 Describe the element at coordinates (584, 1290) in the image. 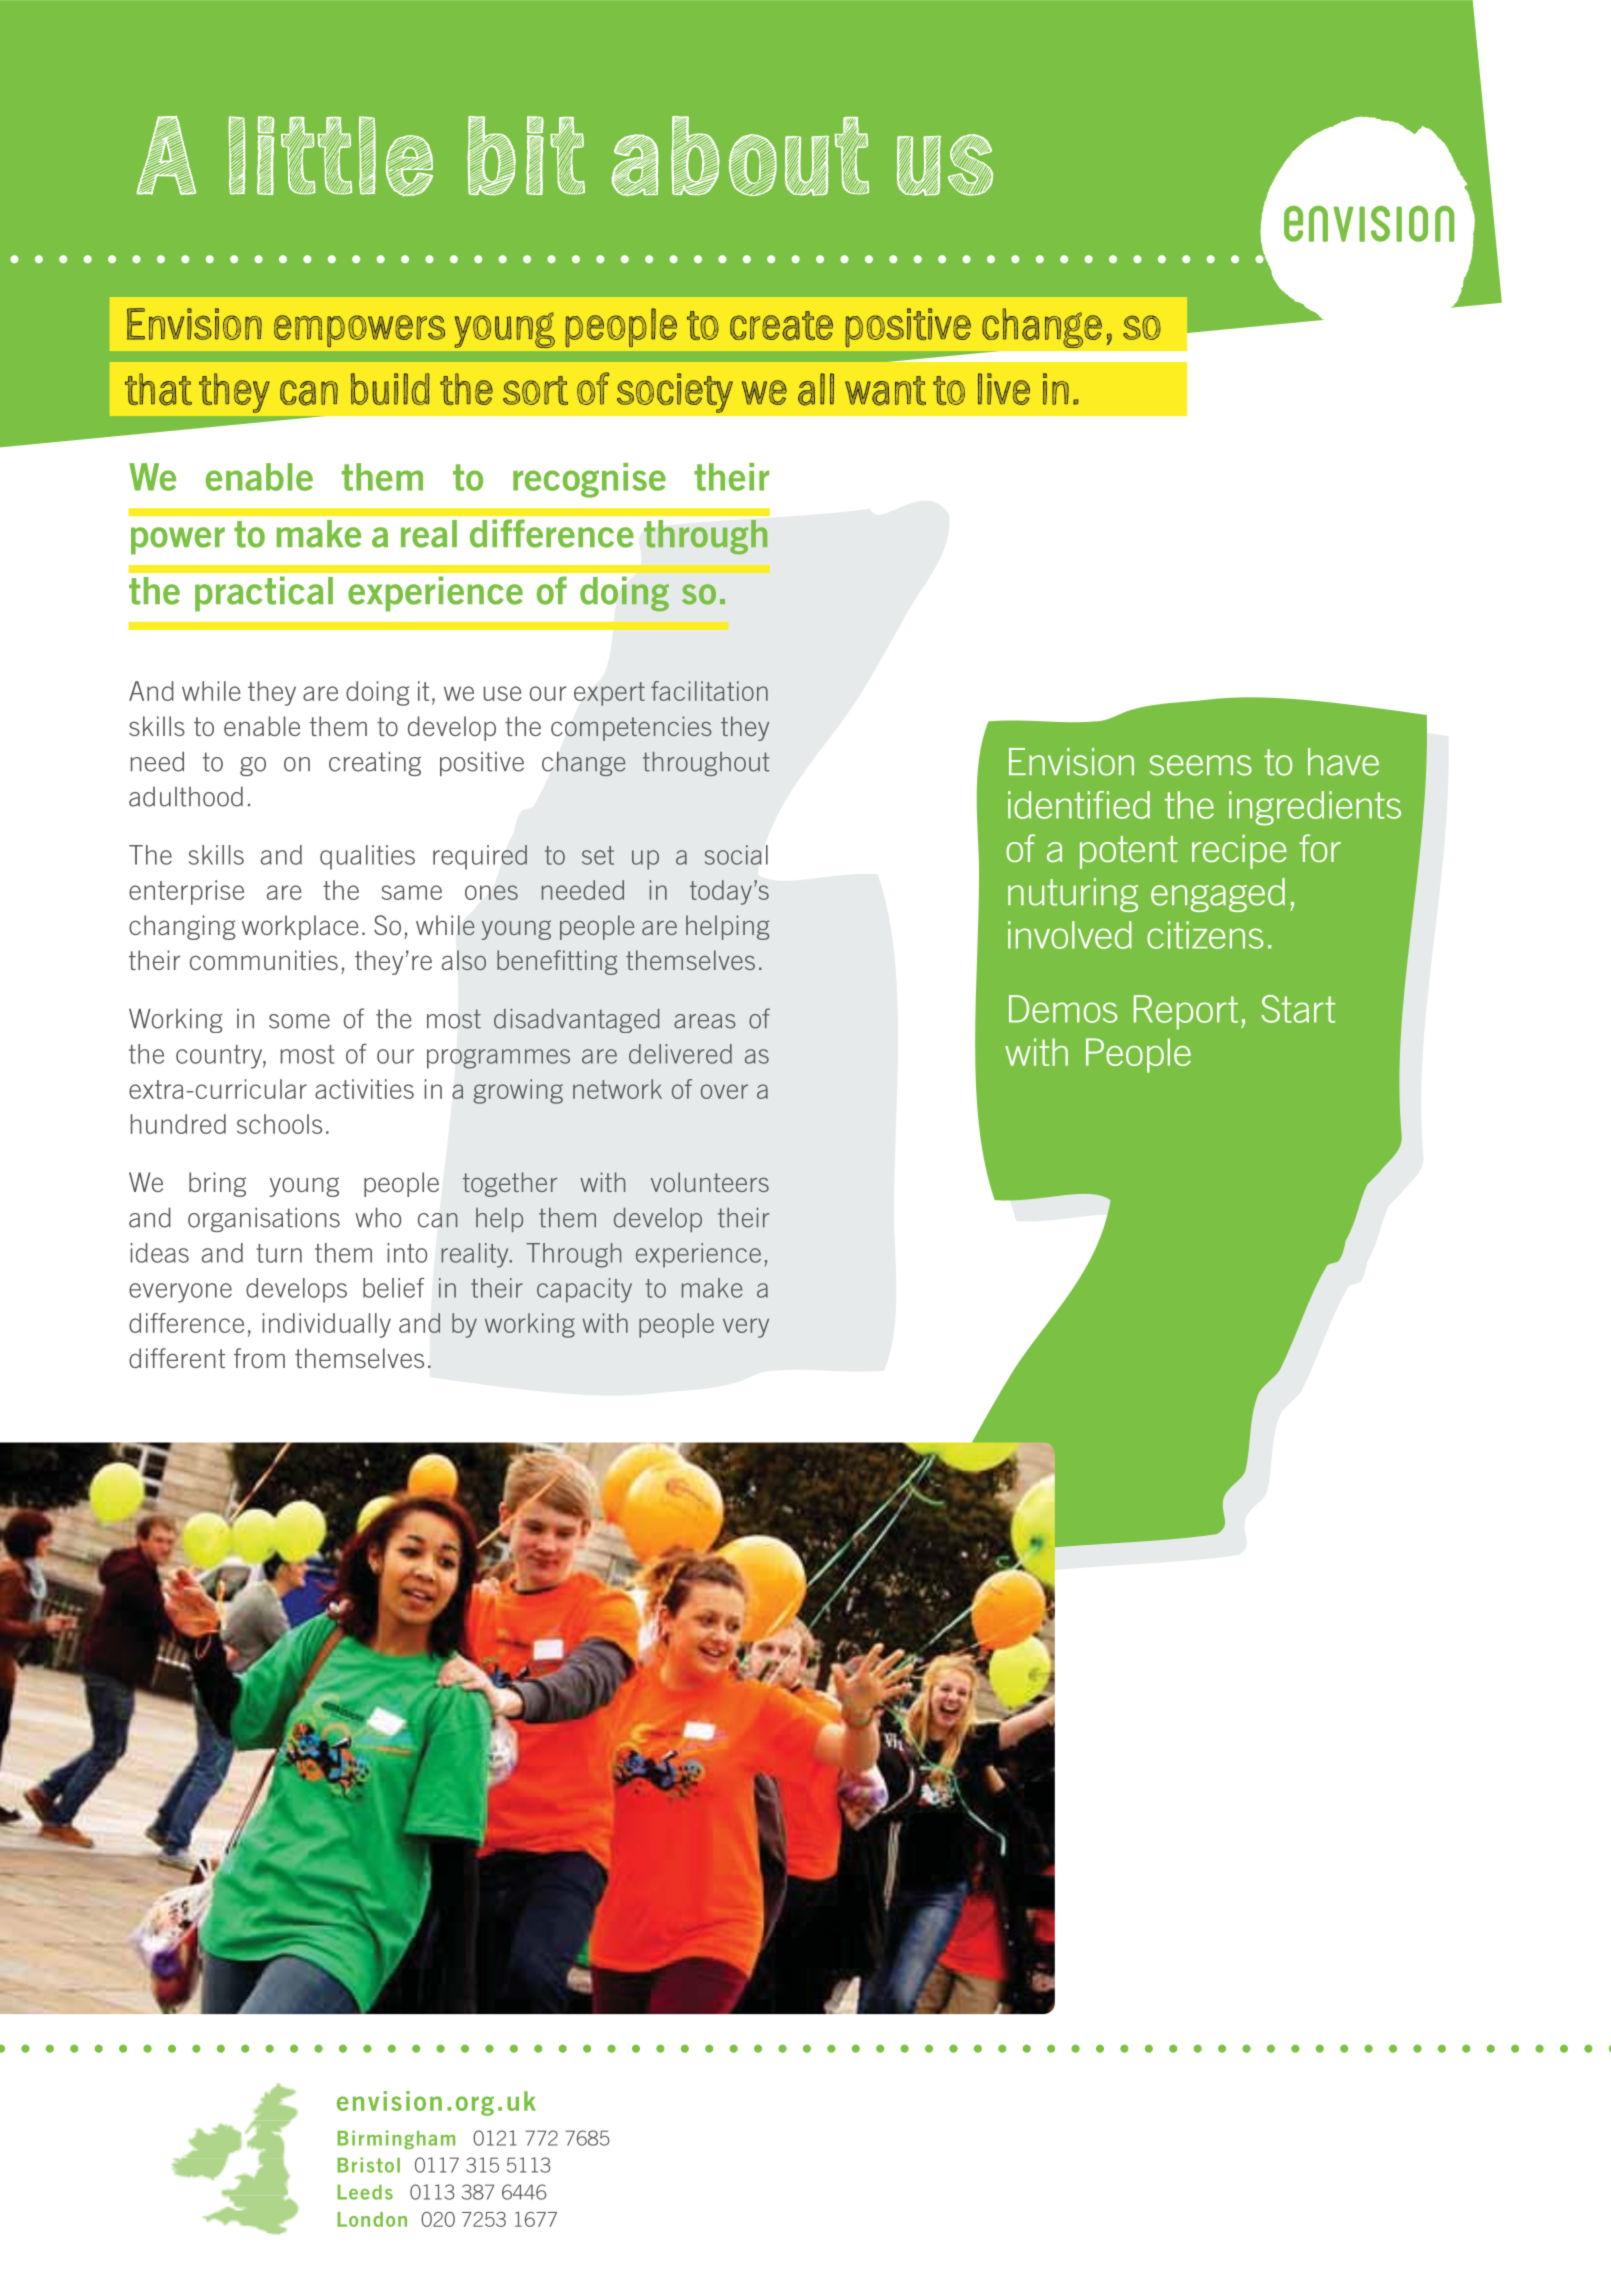

I see `capacity` at that location.
